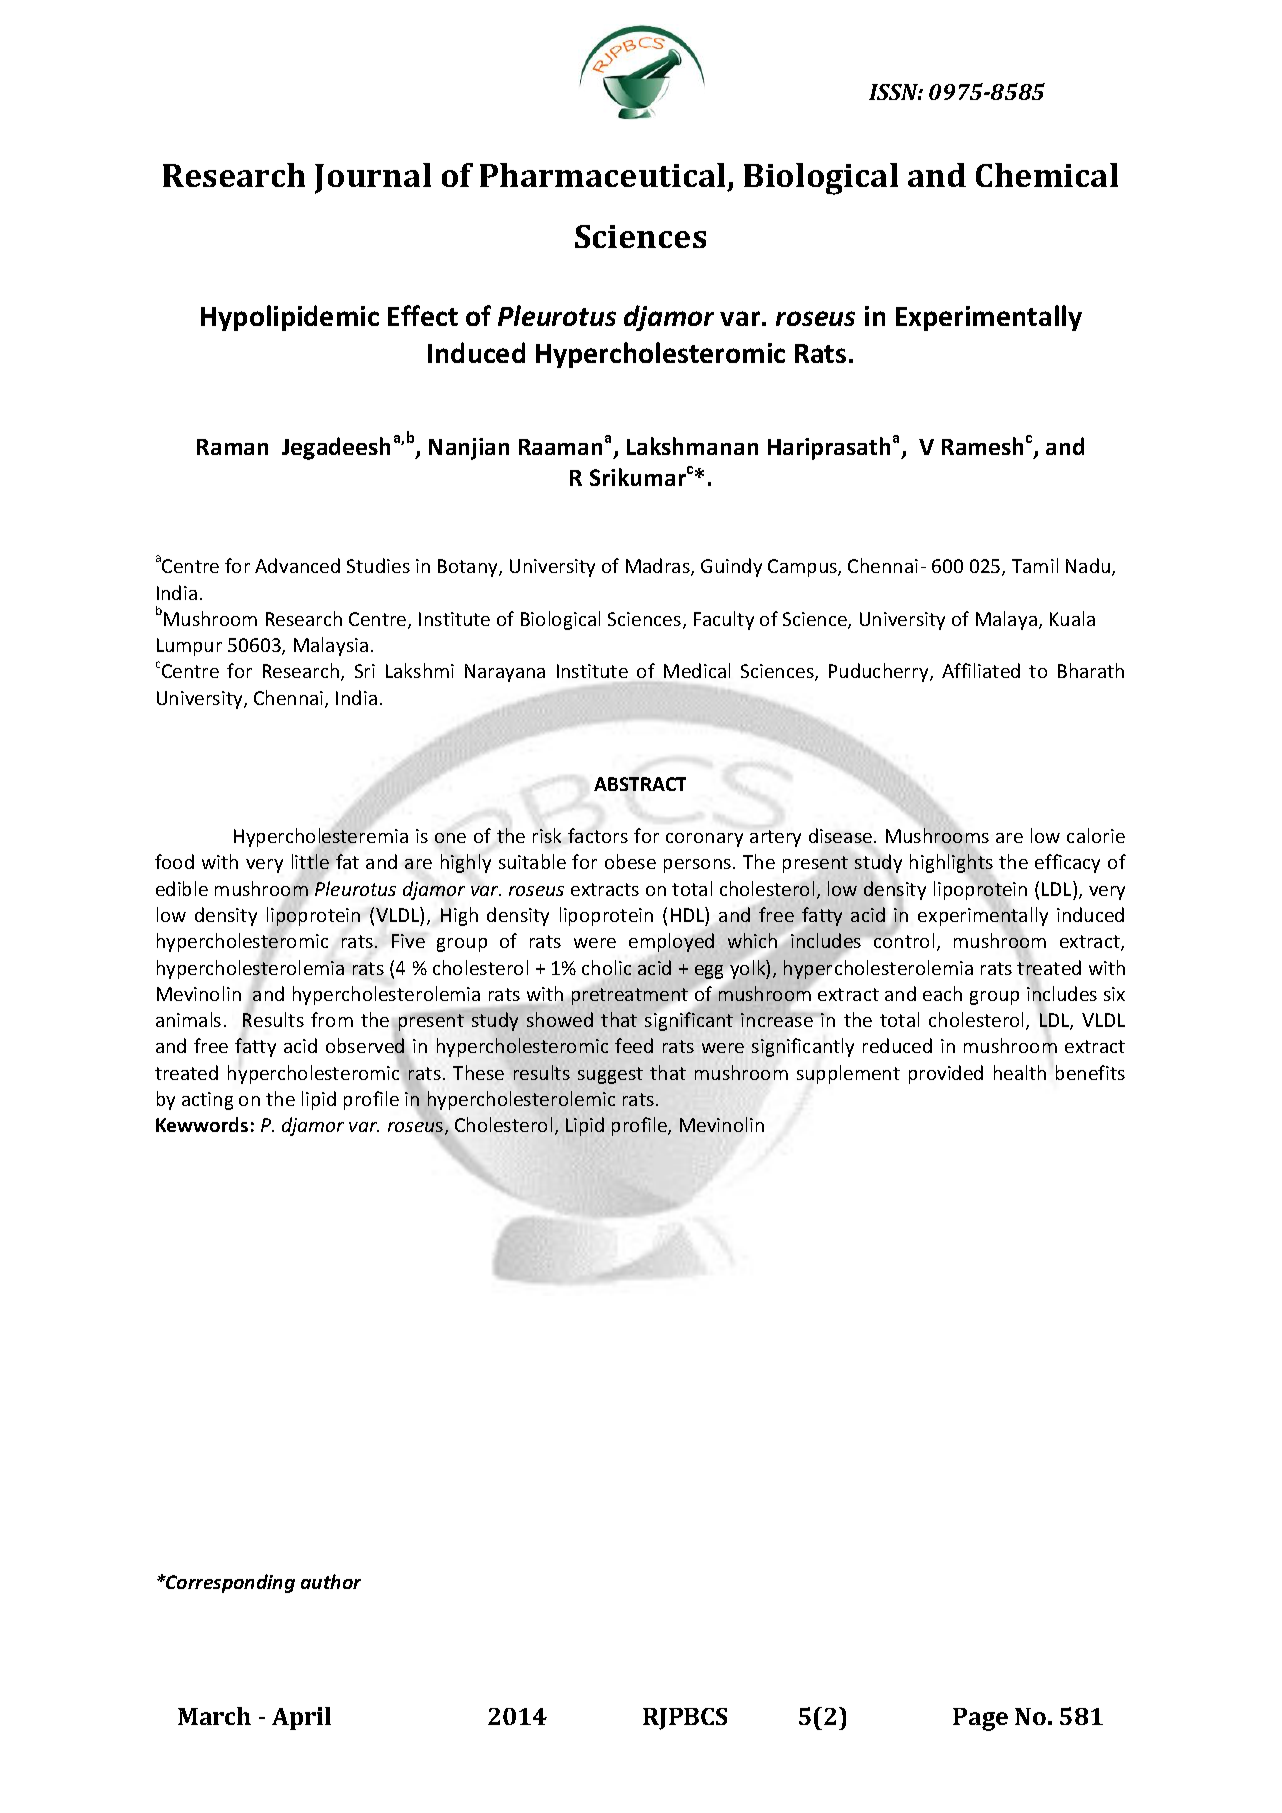  Describe the element at coordinates (1047, 175) in the screenshot. I see `Chemical` at that location.
